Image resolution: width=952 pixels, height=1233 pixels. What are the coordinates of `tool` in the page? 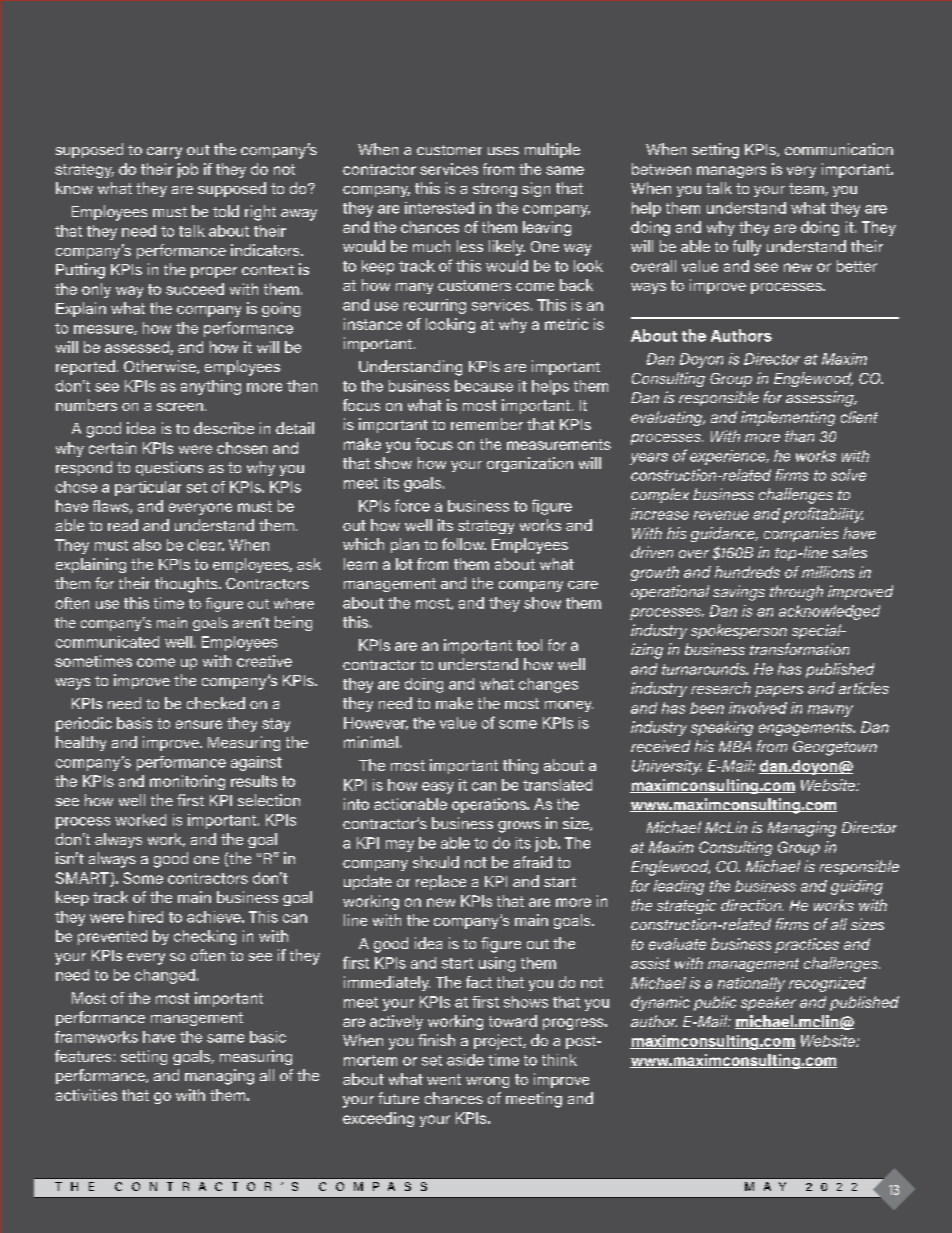 It's located at (529, 645).
